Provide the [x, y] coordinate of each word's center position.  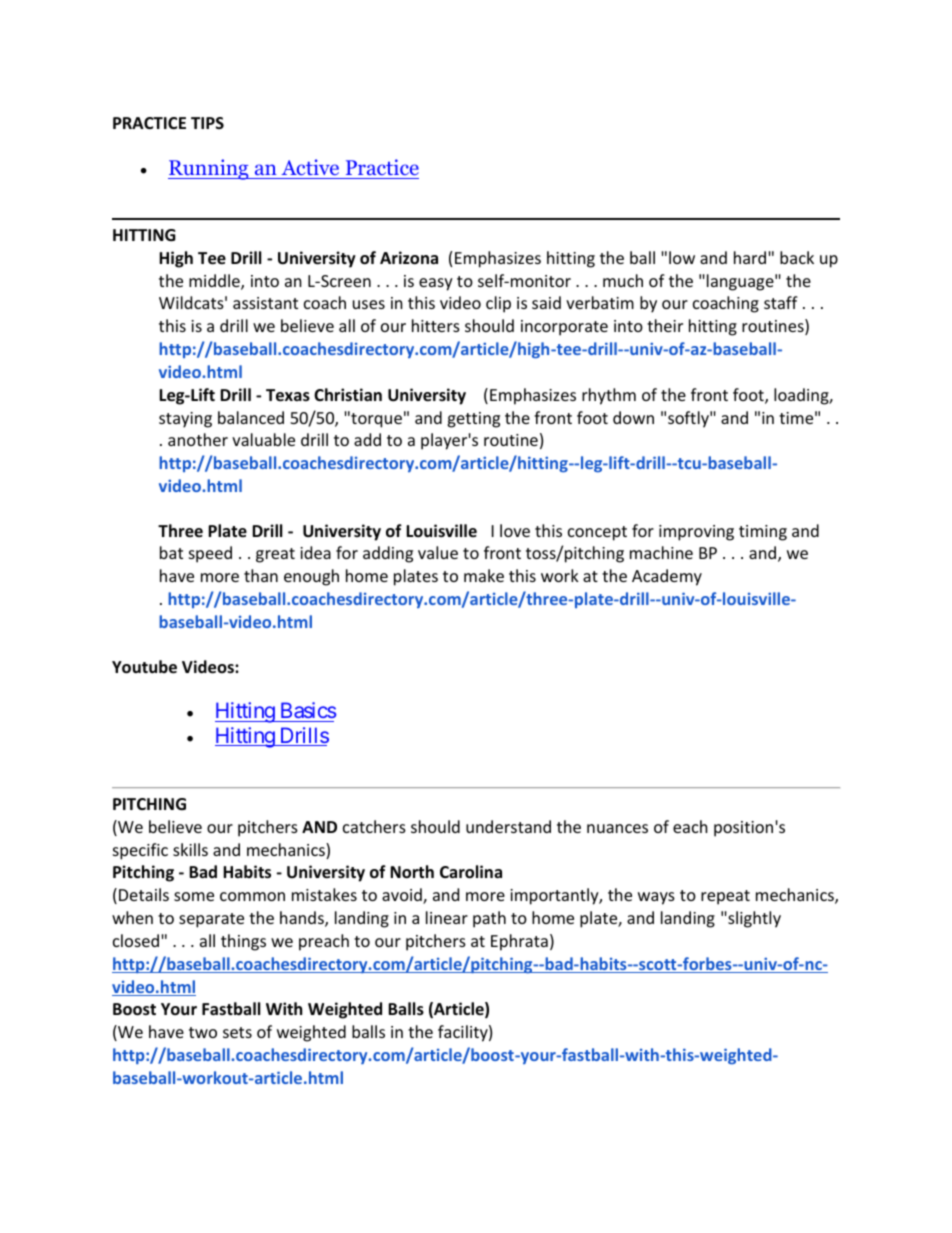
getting [473, 420]
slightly [753, 919]
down [633, 417]
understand [508, 826]
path [489, 919]
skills [190, 849]
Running [209, 169]
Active [310, 169]
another [198, 439]
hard [750, 257]
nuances [617, 828]
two [203, 1032]
